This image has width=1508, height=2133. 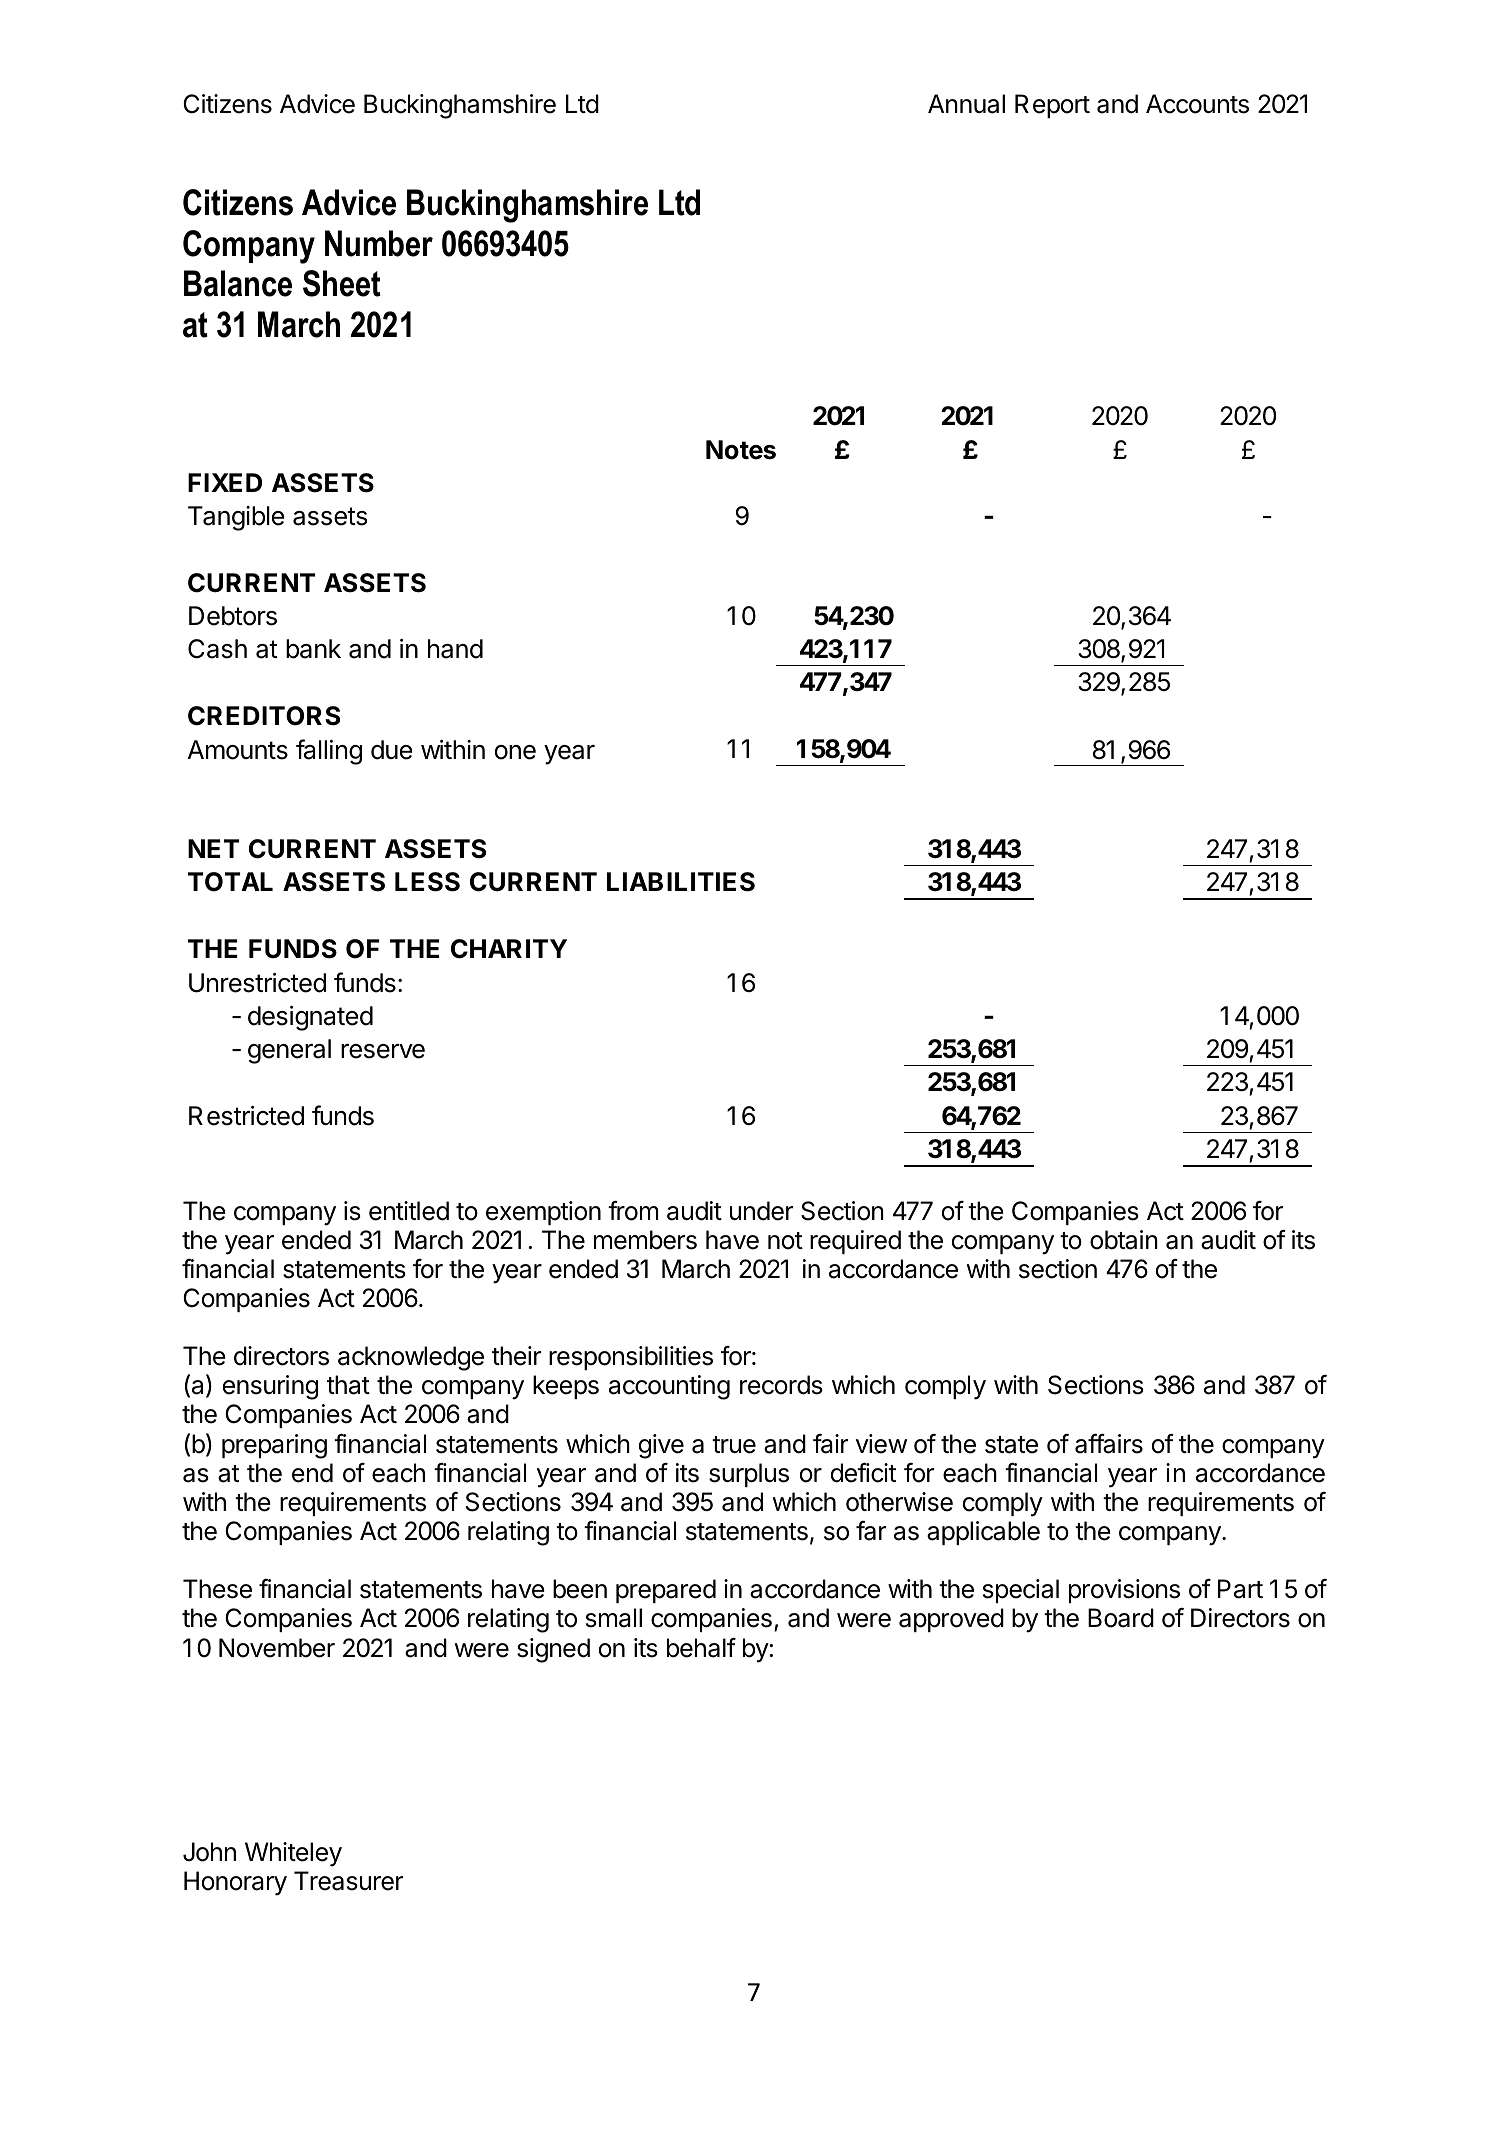 I want to click on true, so click(x=734, y=1445).
